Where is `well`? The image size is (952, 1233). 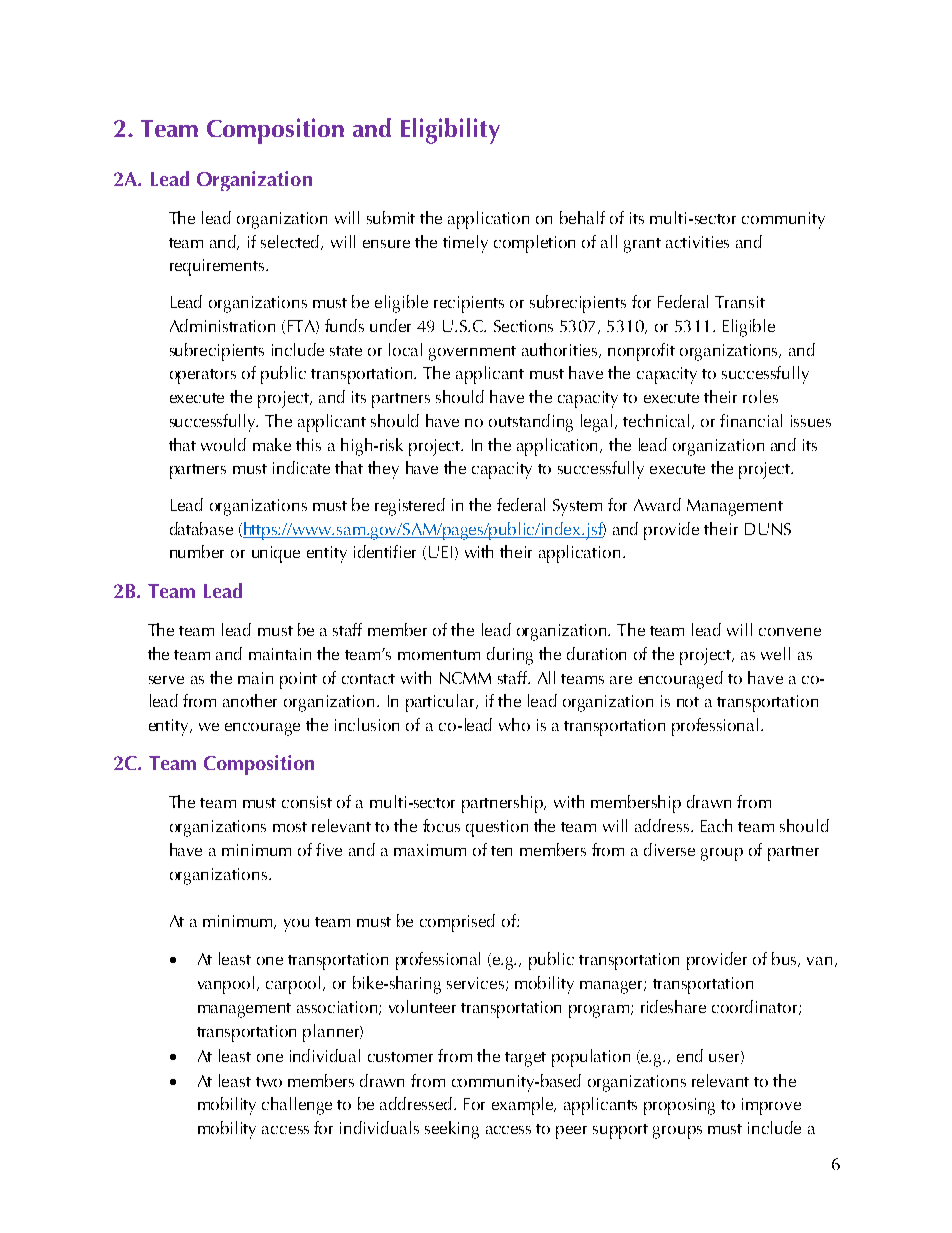 well is located at coordinates (775, 653).
